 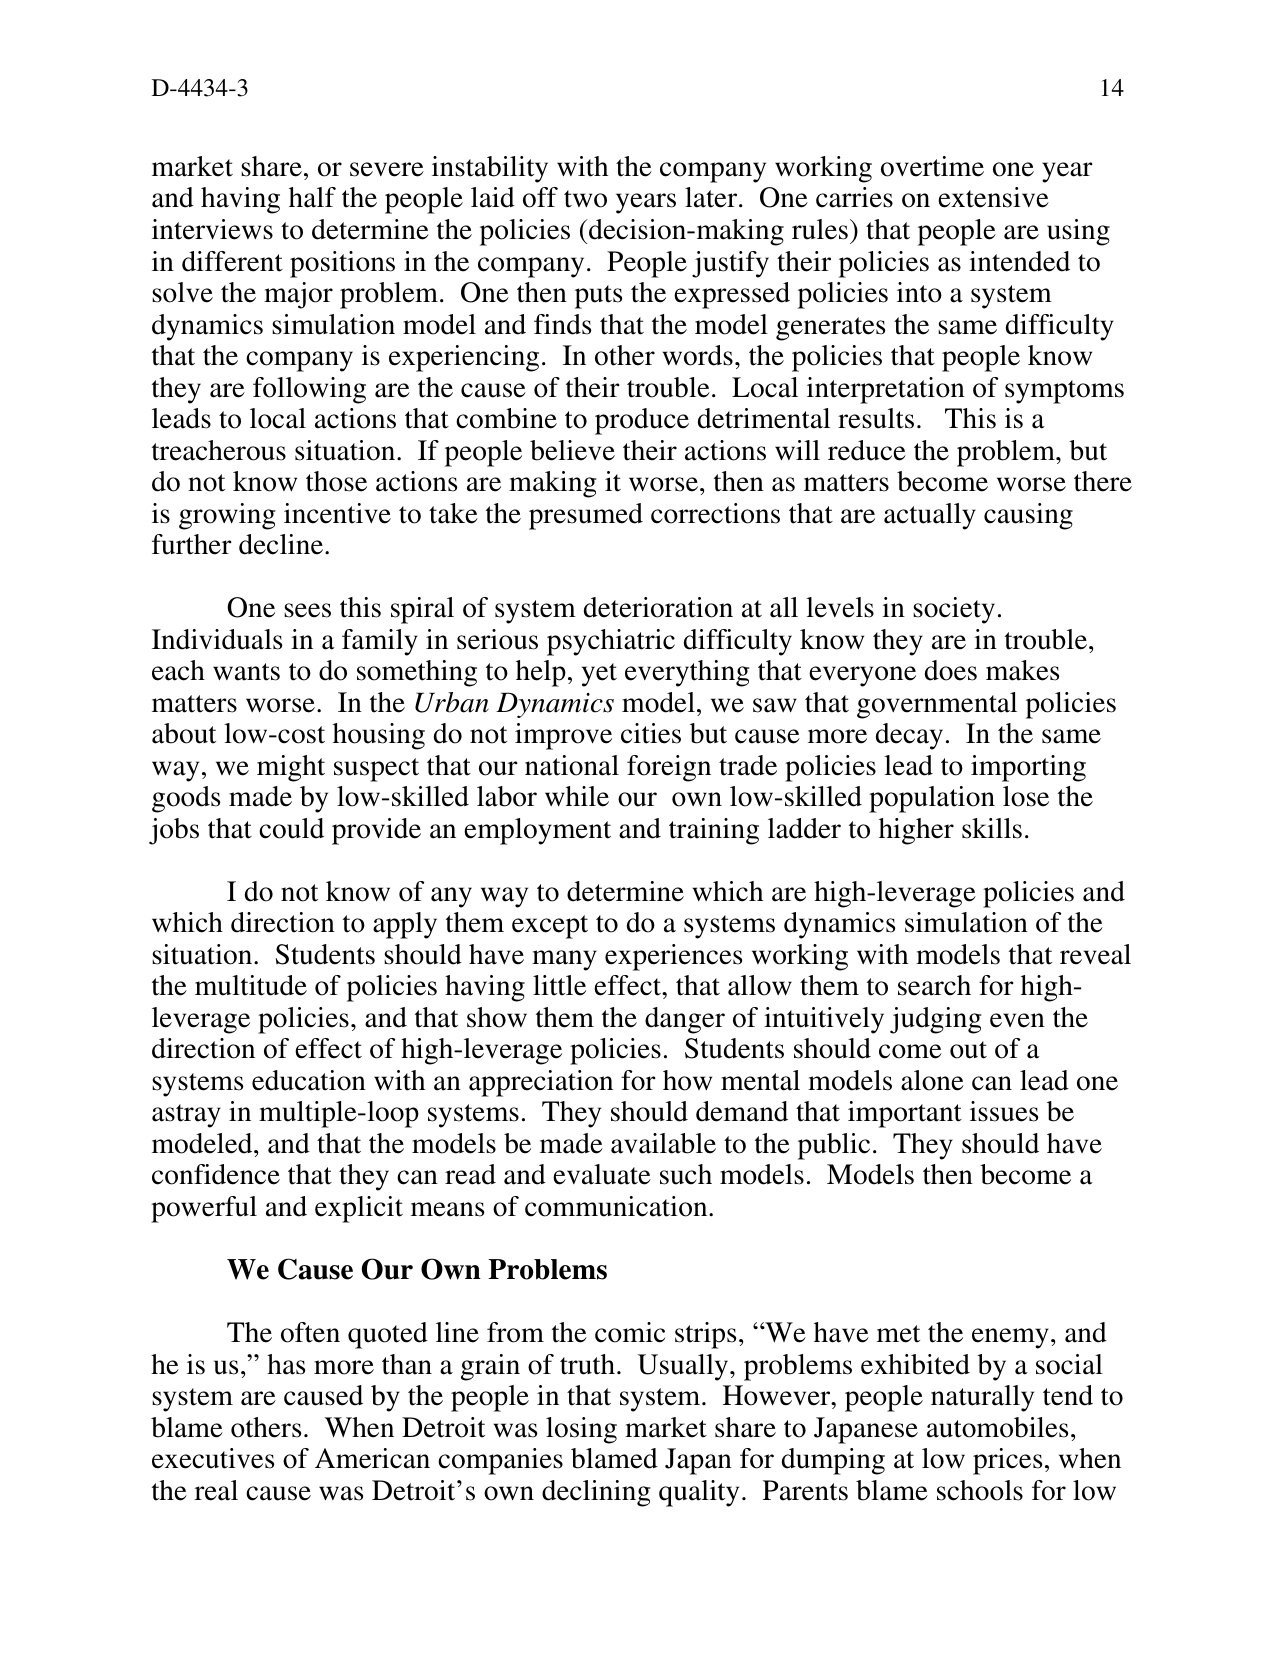 What do you see at coordinates (685, 1020) in the page?
I see `danger` at bounding box center [685, 1020].
